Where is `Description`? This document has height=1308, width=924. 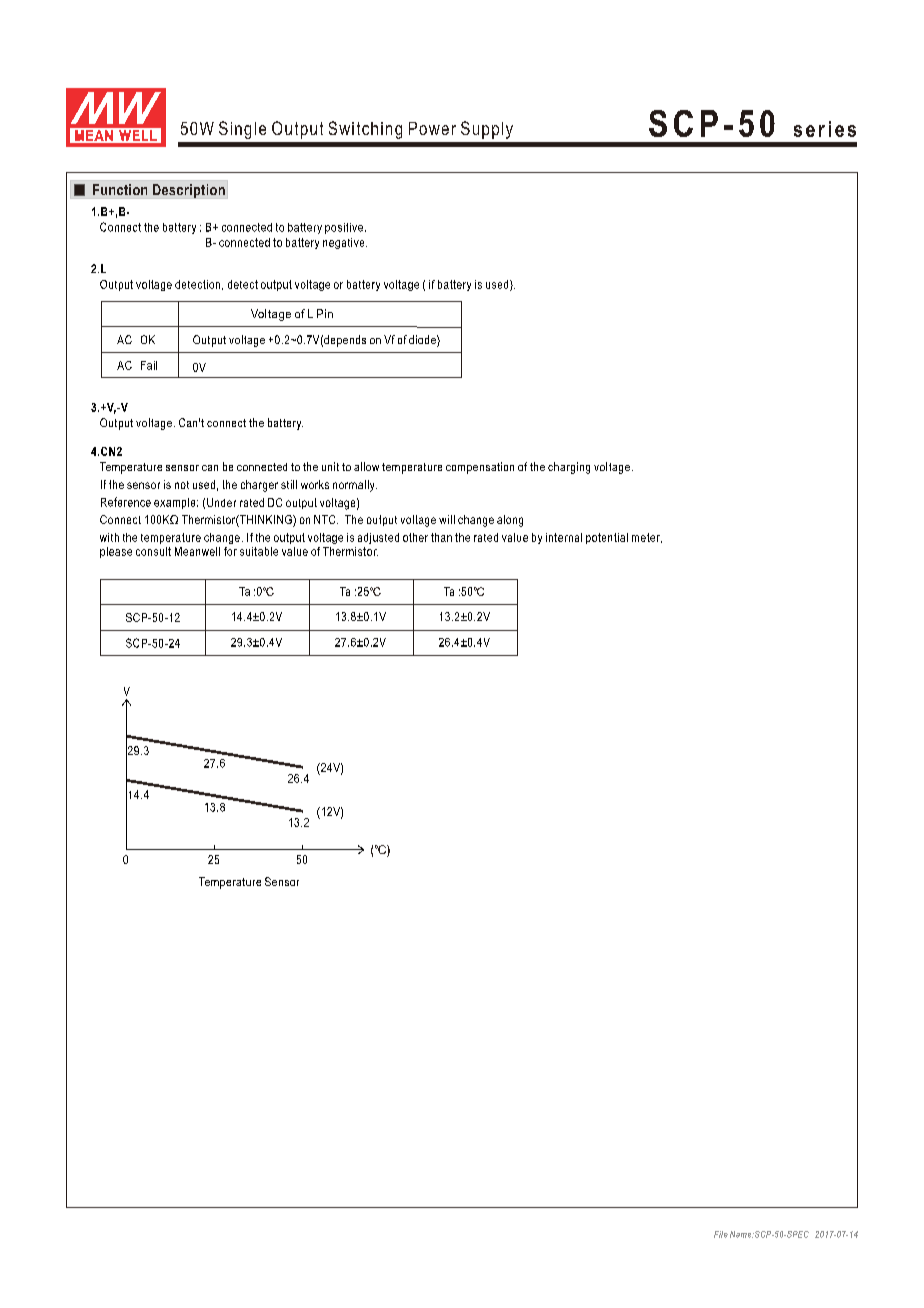
Description is located at coordinates (189, 191).
